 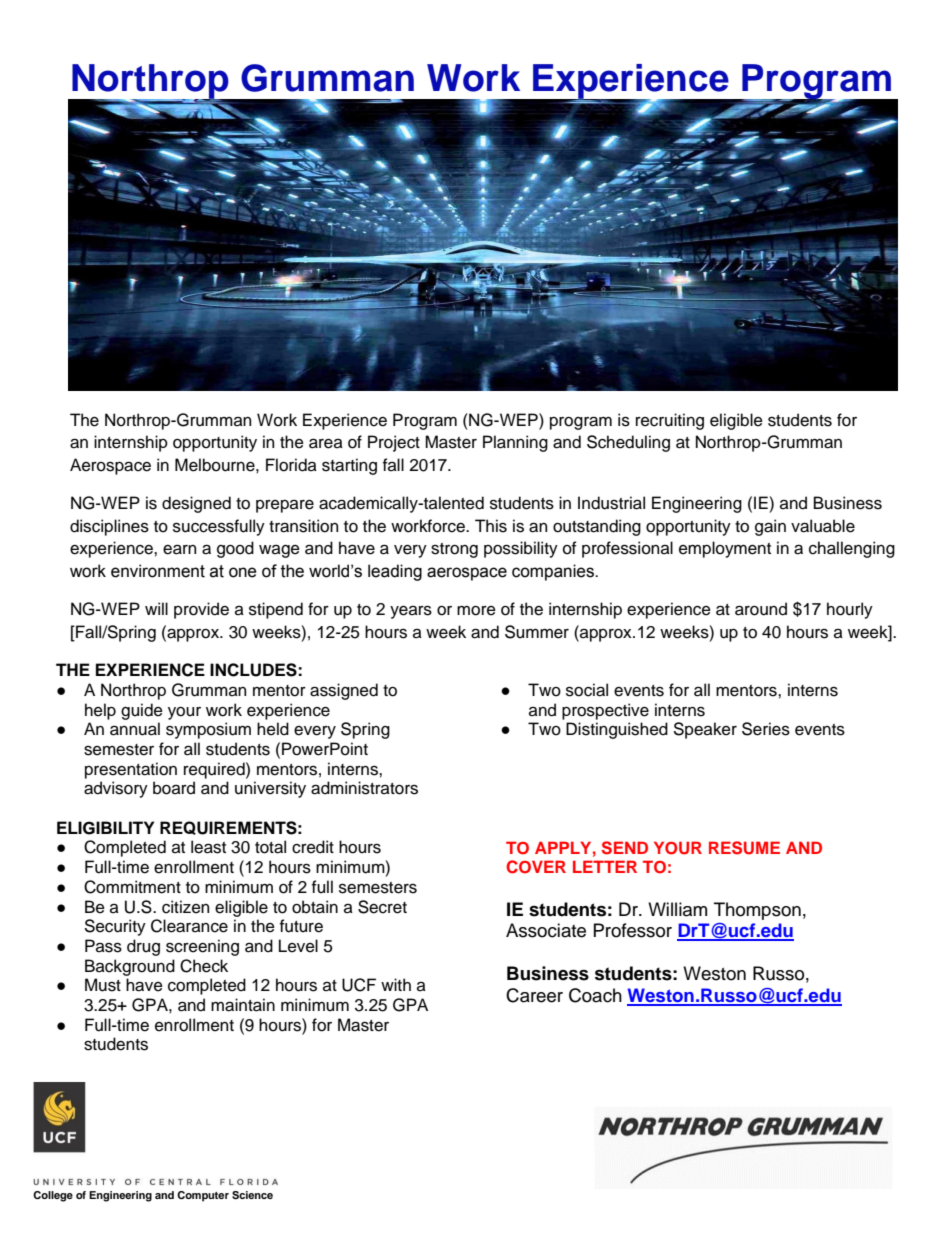 What do you see at coordinates (595, 995) in the screenshot?
I see `Coach` at bounding box center [595, 995].
